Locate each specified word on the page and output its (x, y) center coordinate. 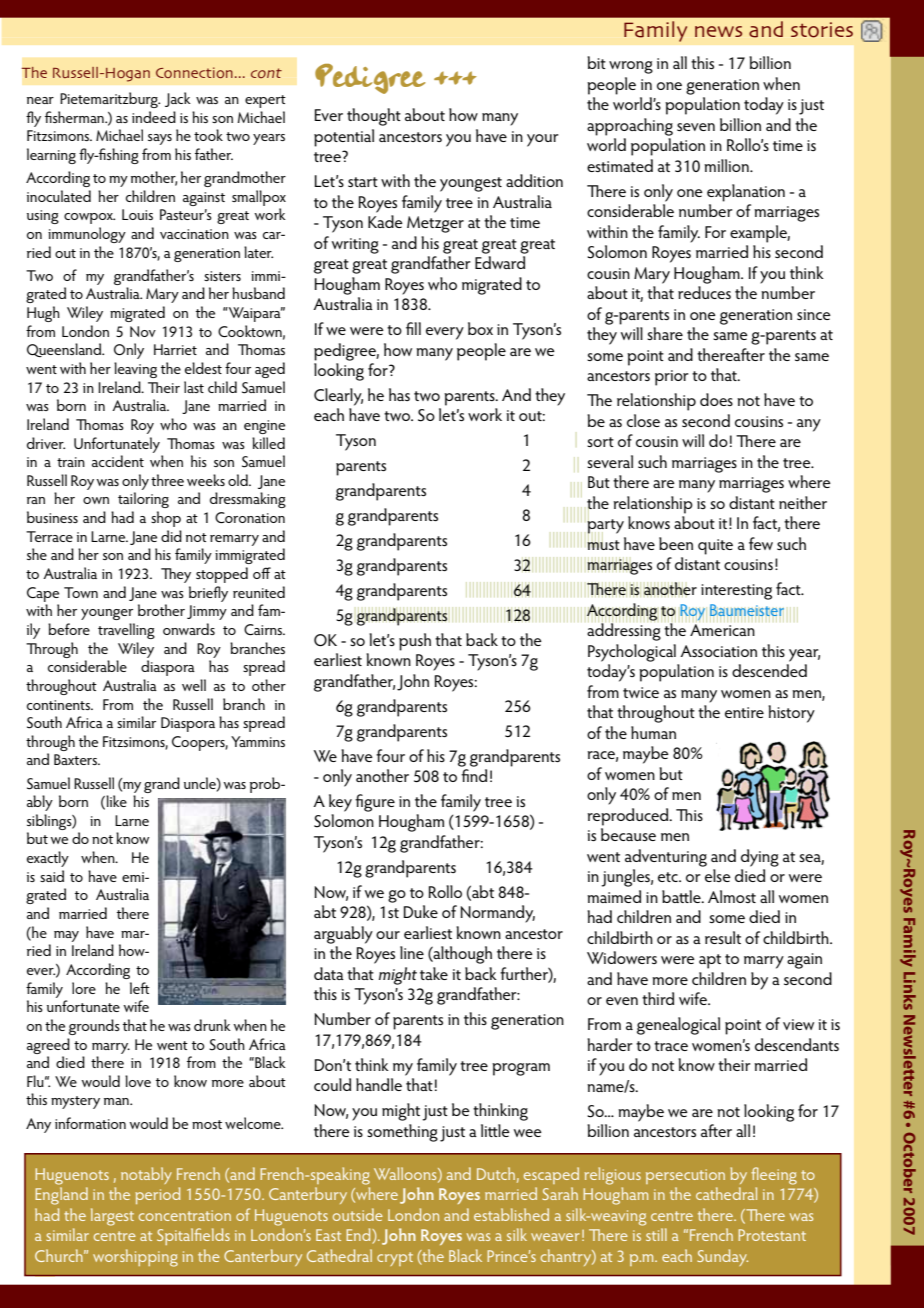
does (716, 399)
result (723, 937)
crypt (395, 1259)
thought (374, 117)
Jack (178, 99)
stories (822, 30)
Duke (420, 911)
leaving (135, 370)
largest (112, 1217)
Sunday (722, 1257)
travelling (126, 631)
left (140, 988)
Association (718, 651)
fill (413, 328)
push (415, 642)
